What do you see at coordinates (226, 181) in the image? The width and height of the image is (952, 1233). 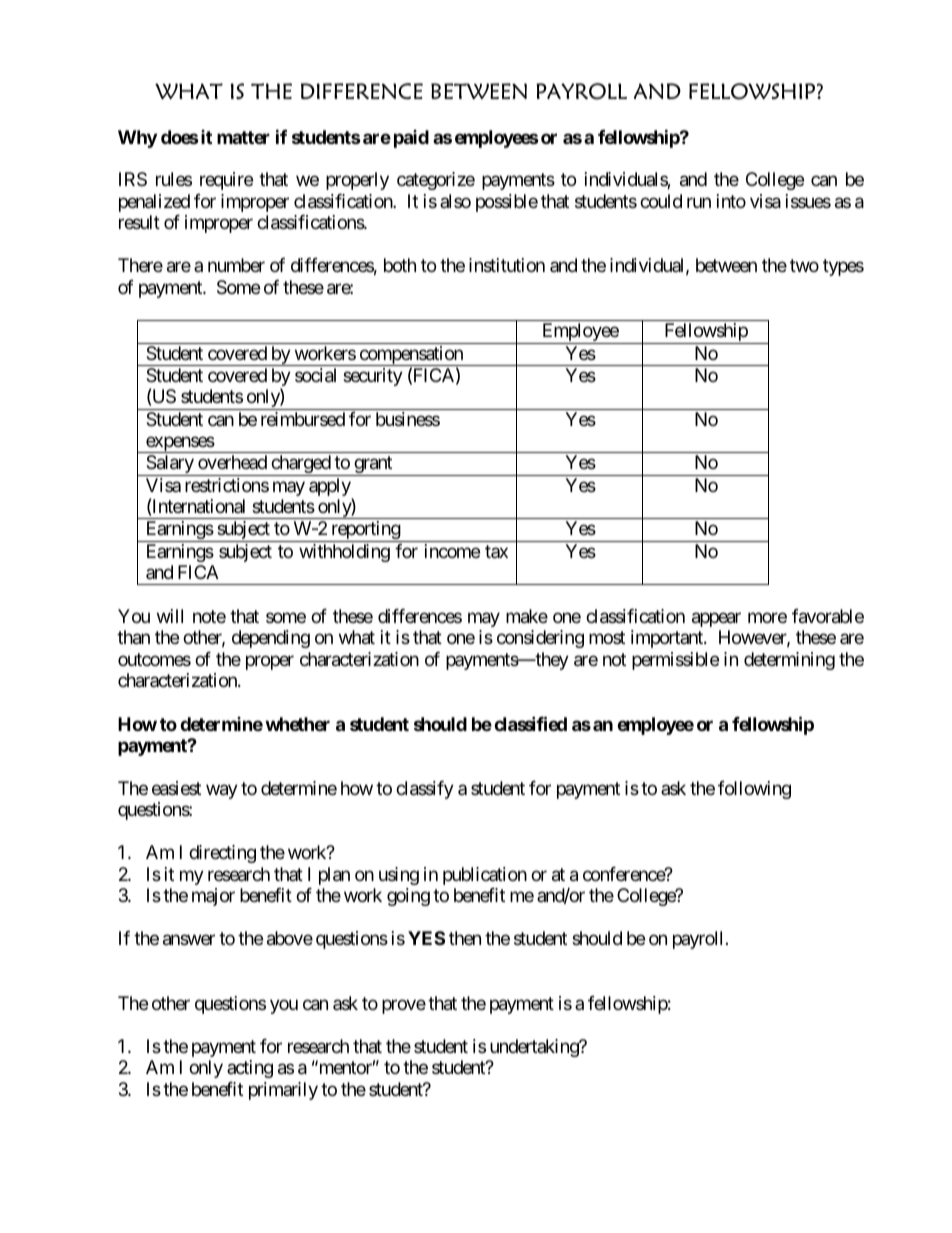 I see `require` at bounding box center [226, 181].
